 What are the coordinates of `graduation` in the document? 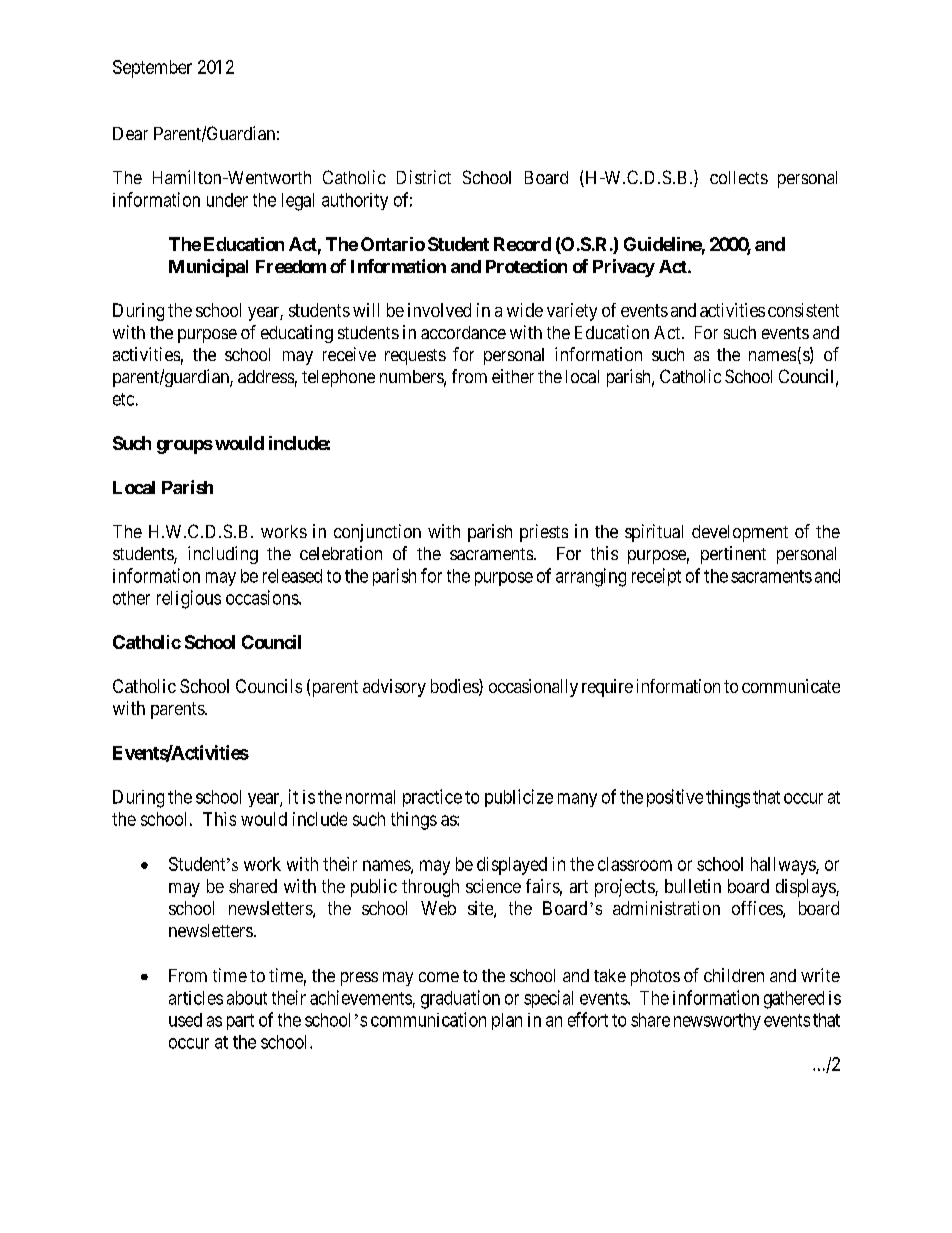 It's located at (460, 999).
